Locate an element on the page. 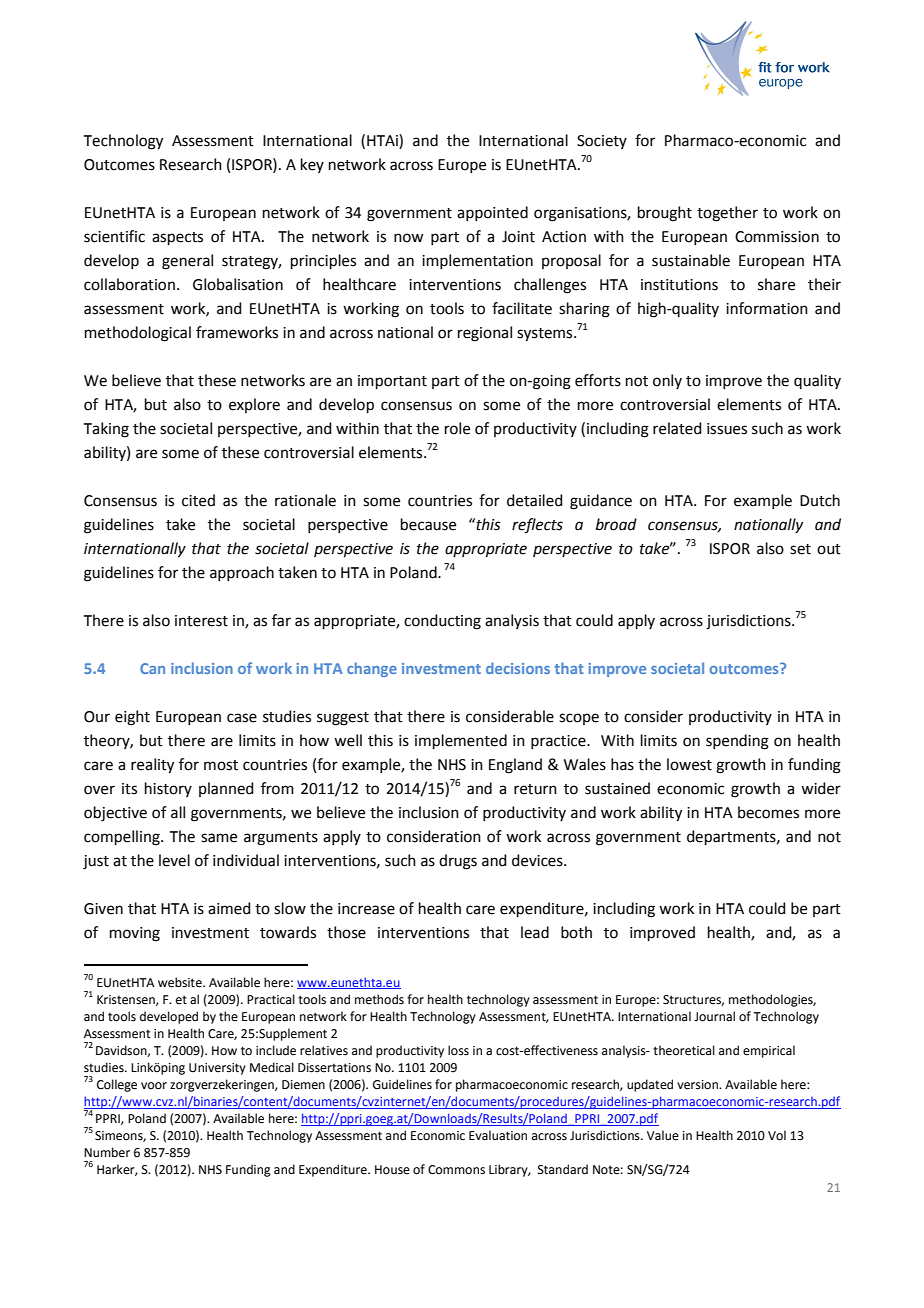 This image has height=1308, width=924. together is located at coordinates (727, 214).
